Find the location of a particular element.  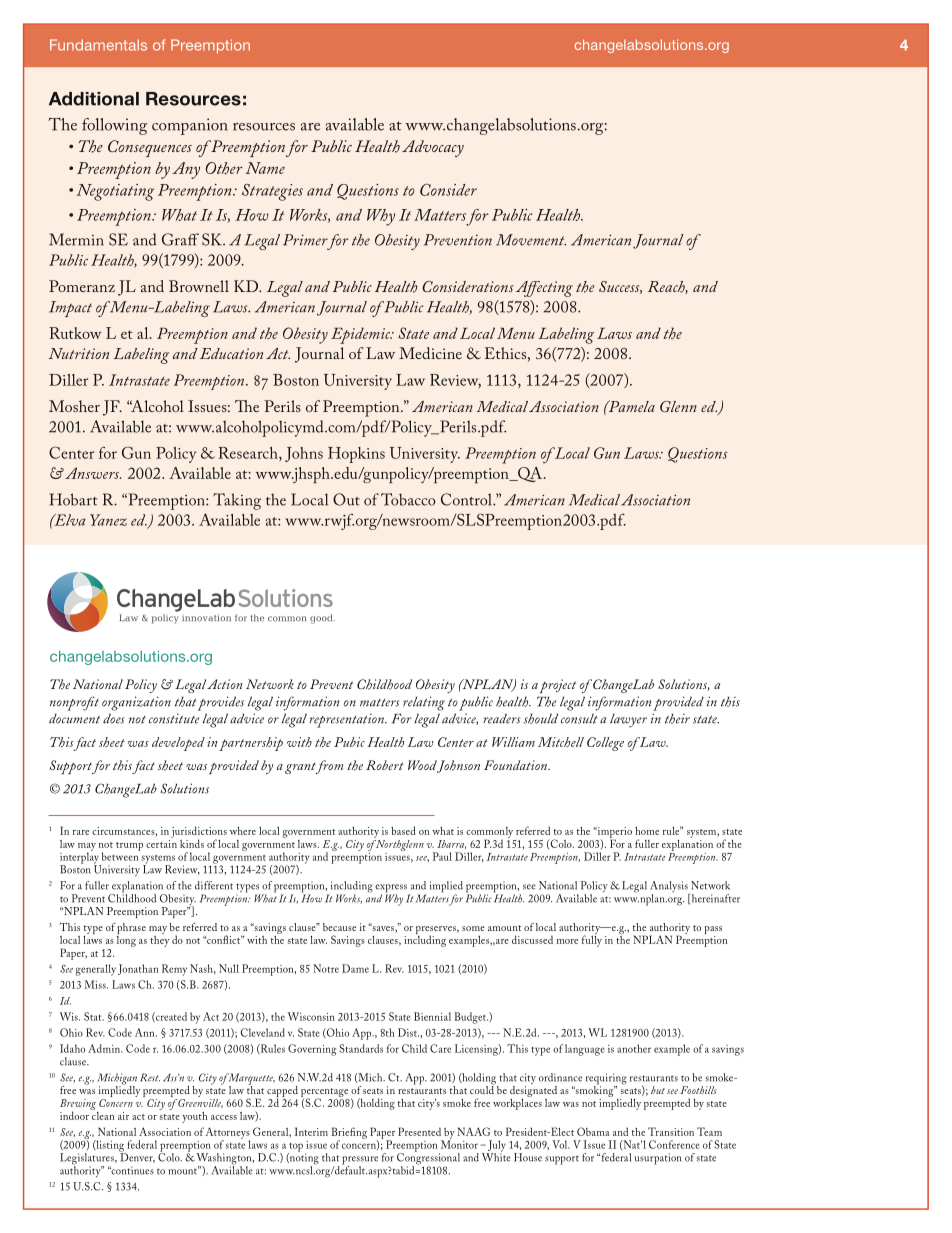

project is located at coordinates (558, 686).
